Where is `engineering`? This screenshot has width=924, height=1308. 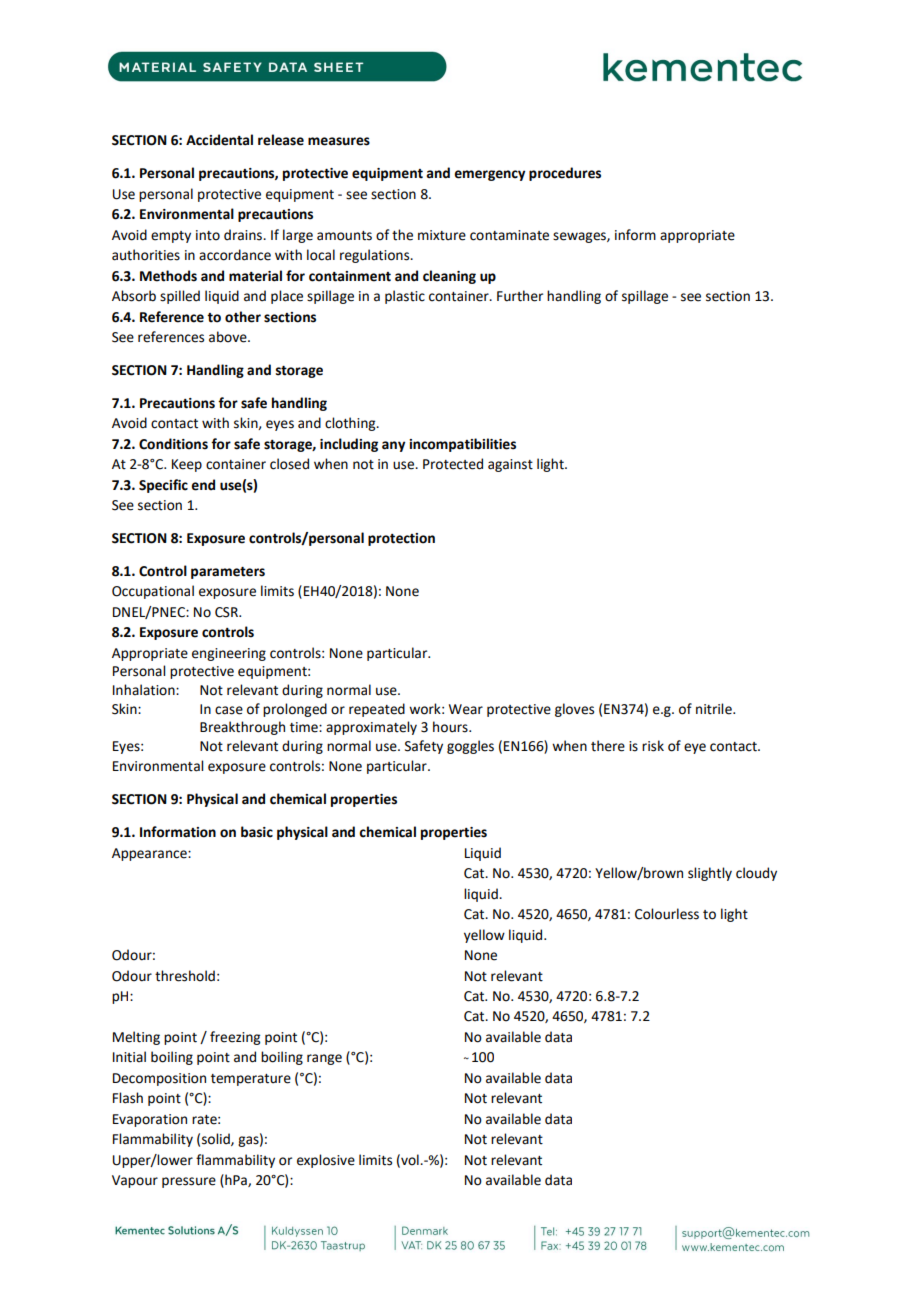 engineering is located at coordinates (229, 654).
